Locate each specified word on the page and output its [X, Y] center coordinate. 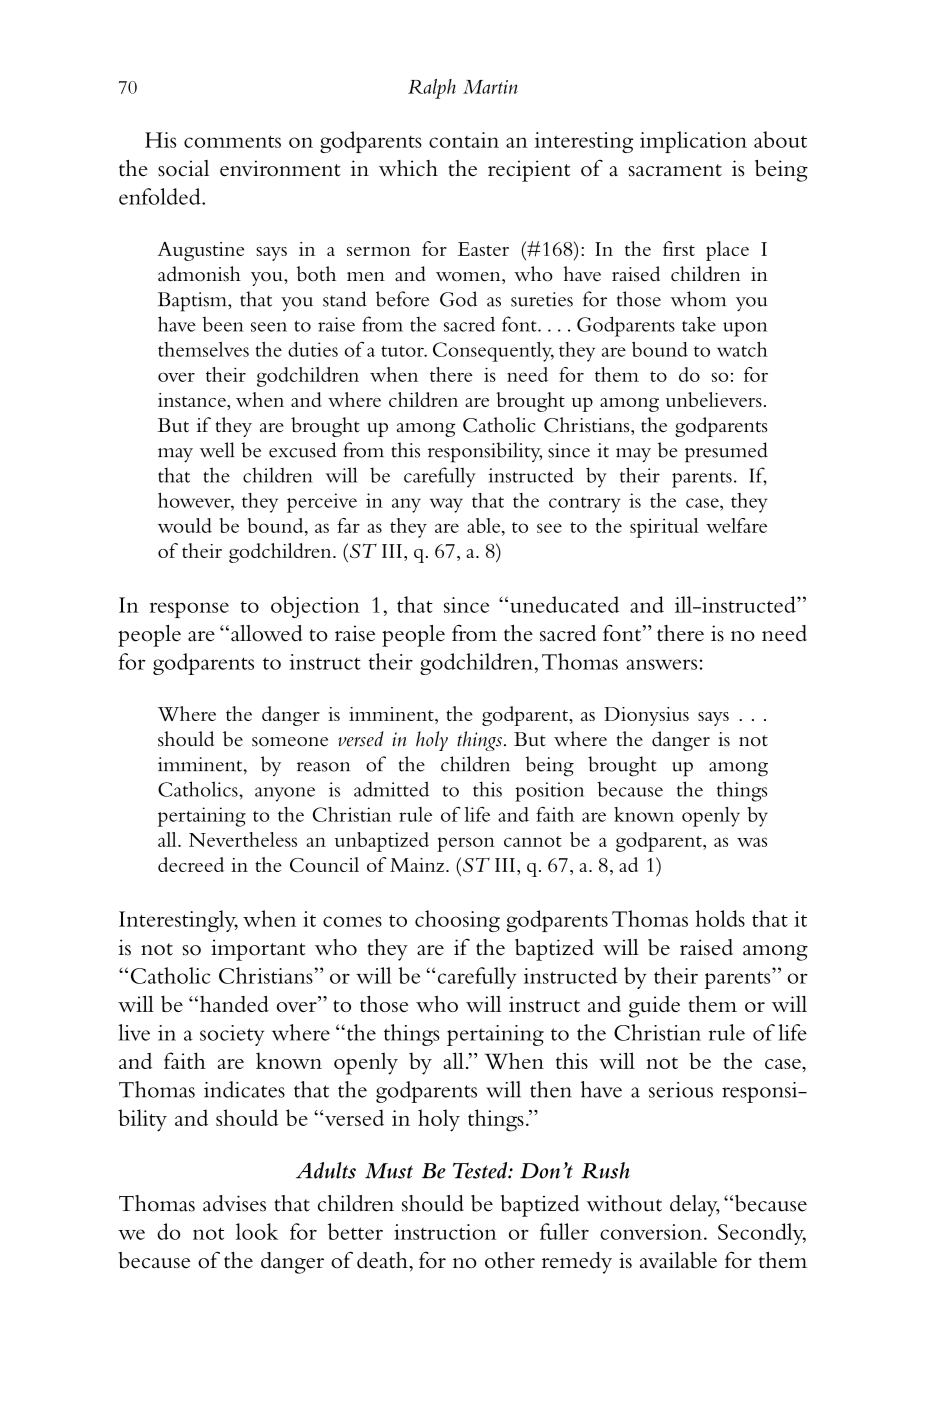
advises [234, 1203]
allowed [267, 633]
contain [464, 140]
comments [232, 141]
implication [693, 142]
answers [663, 664]
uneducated [564, 604]
